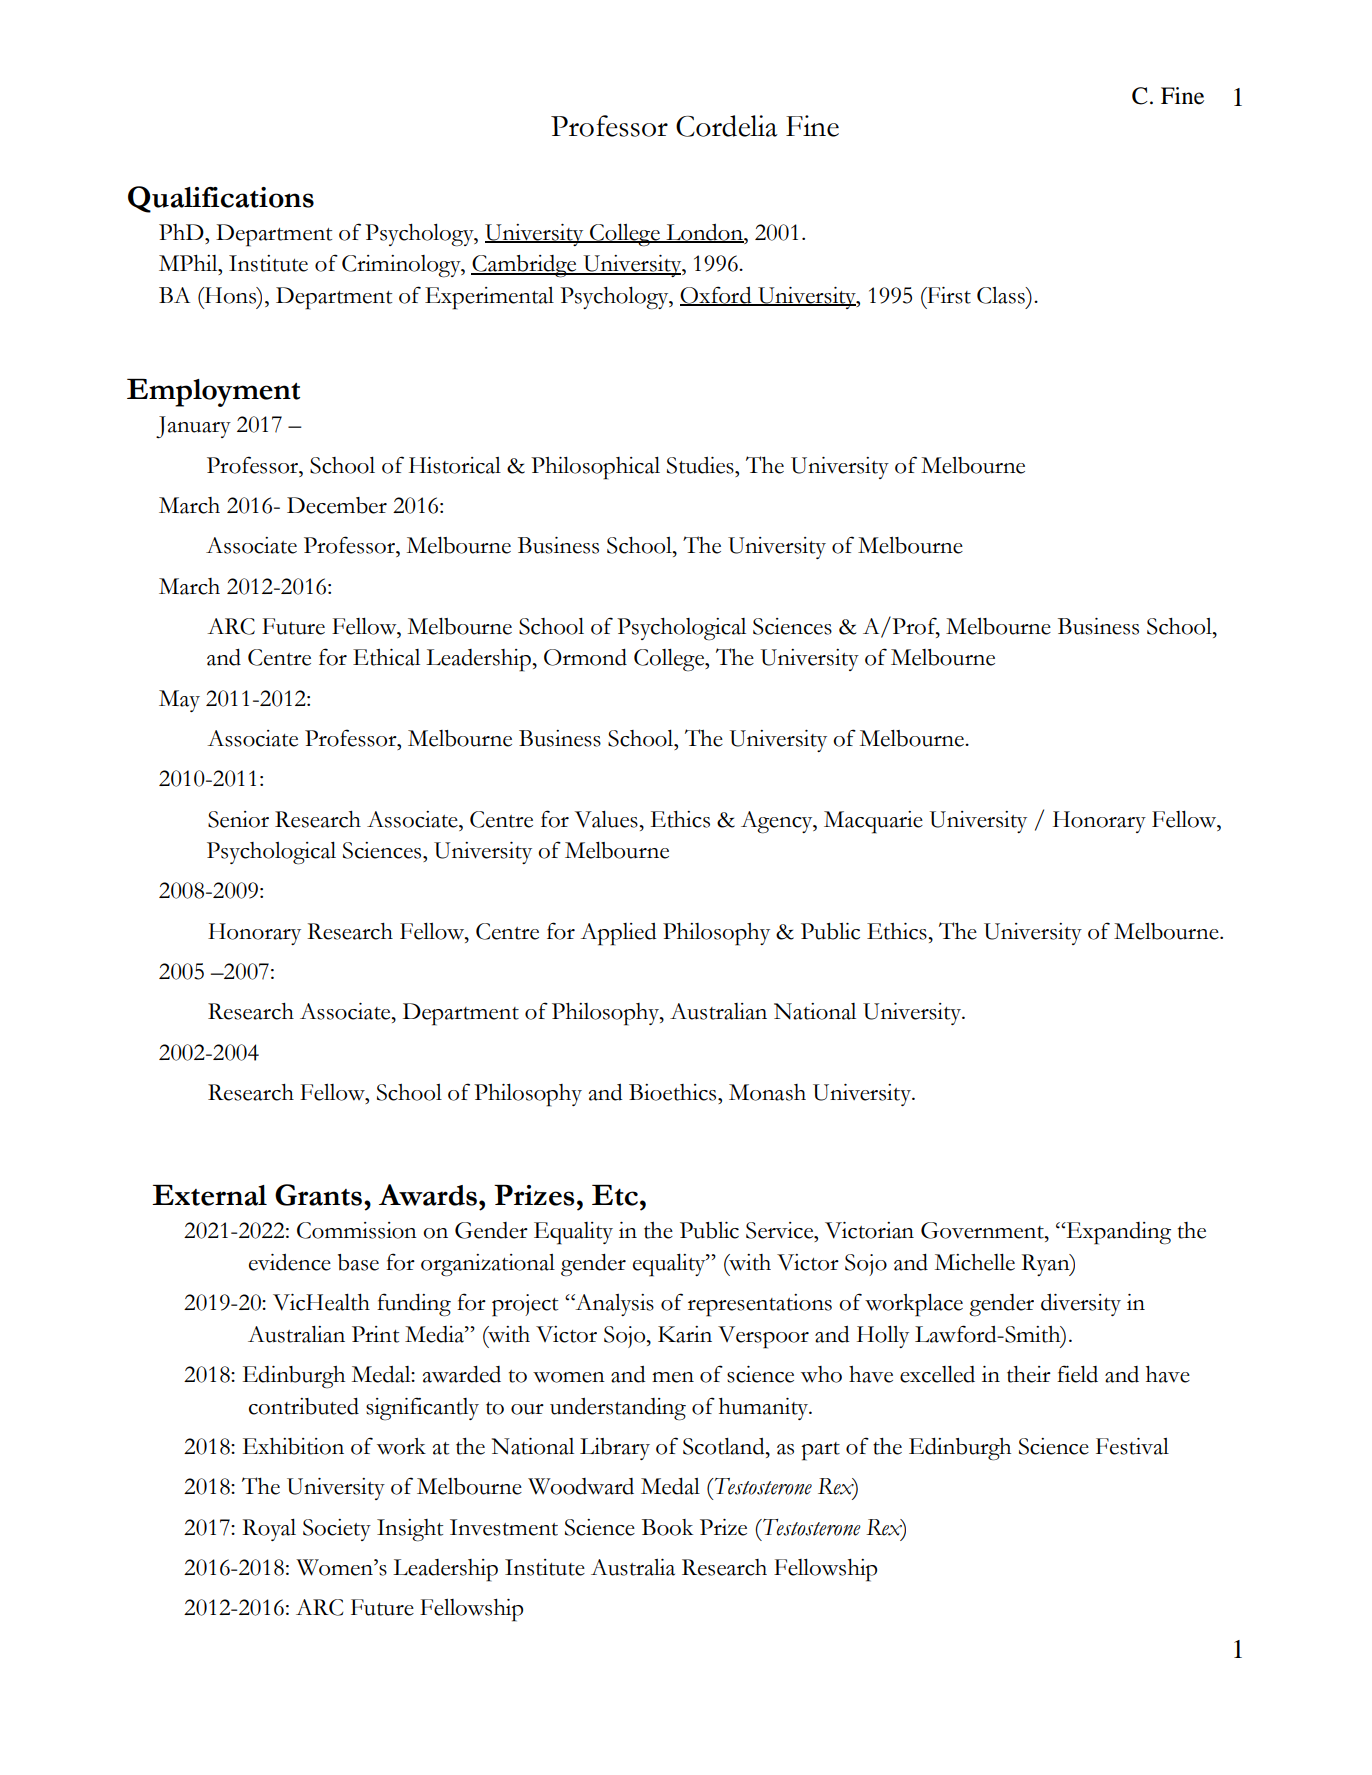  I want to click on Book, so click(667, 1527).
